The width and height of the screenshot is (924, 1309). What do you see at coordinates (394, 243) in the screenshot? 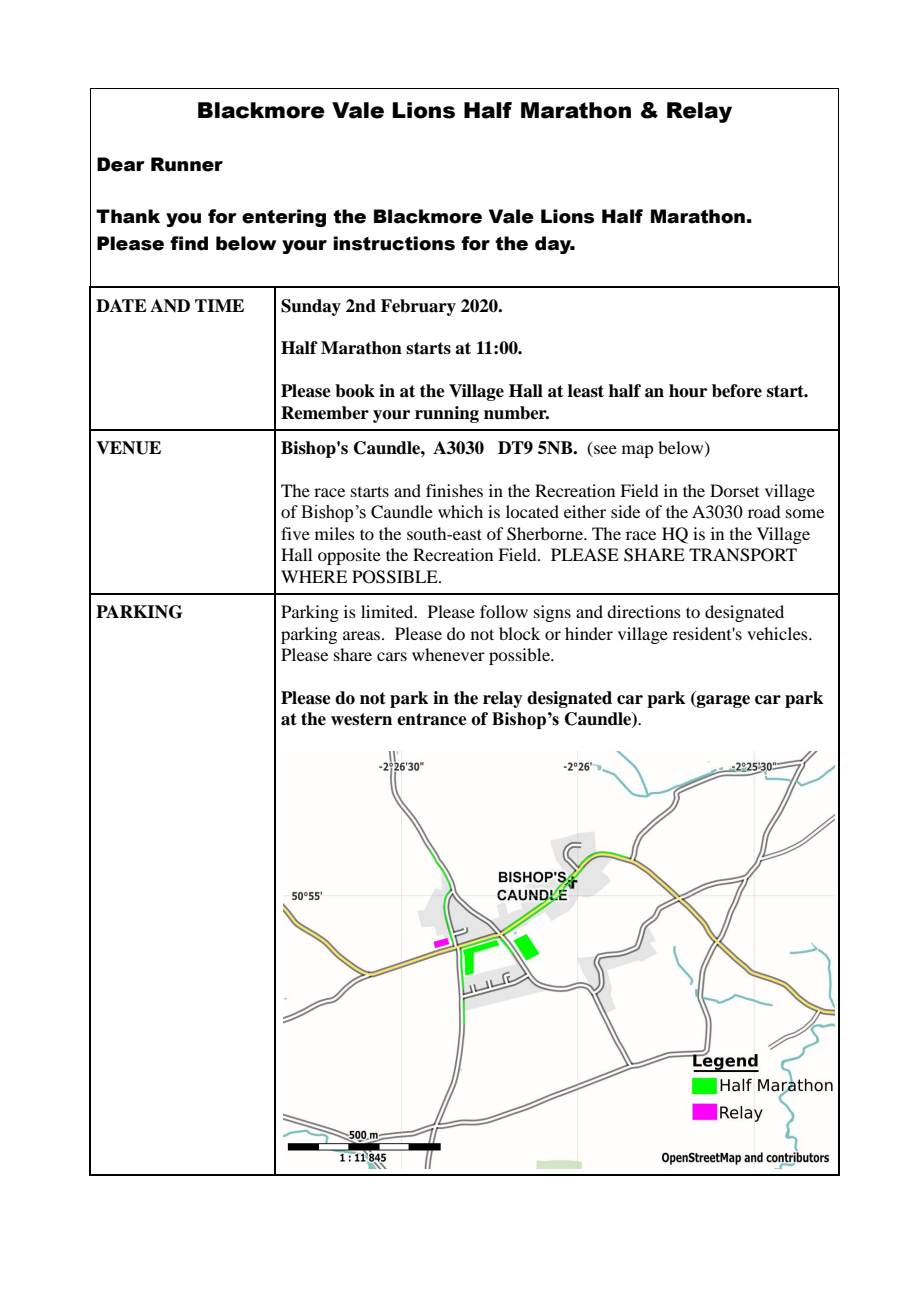
I see `instructions` at bounding box center [394, 243].
